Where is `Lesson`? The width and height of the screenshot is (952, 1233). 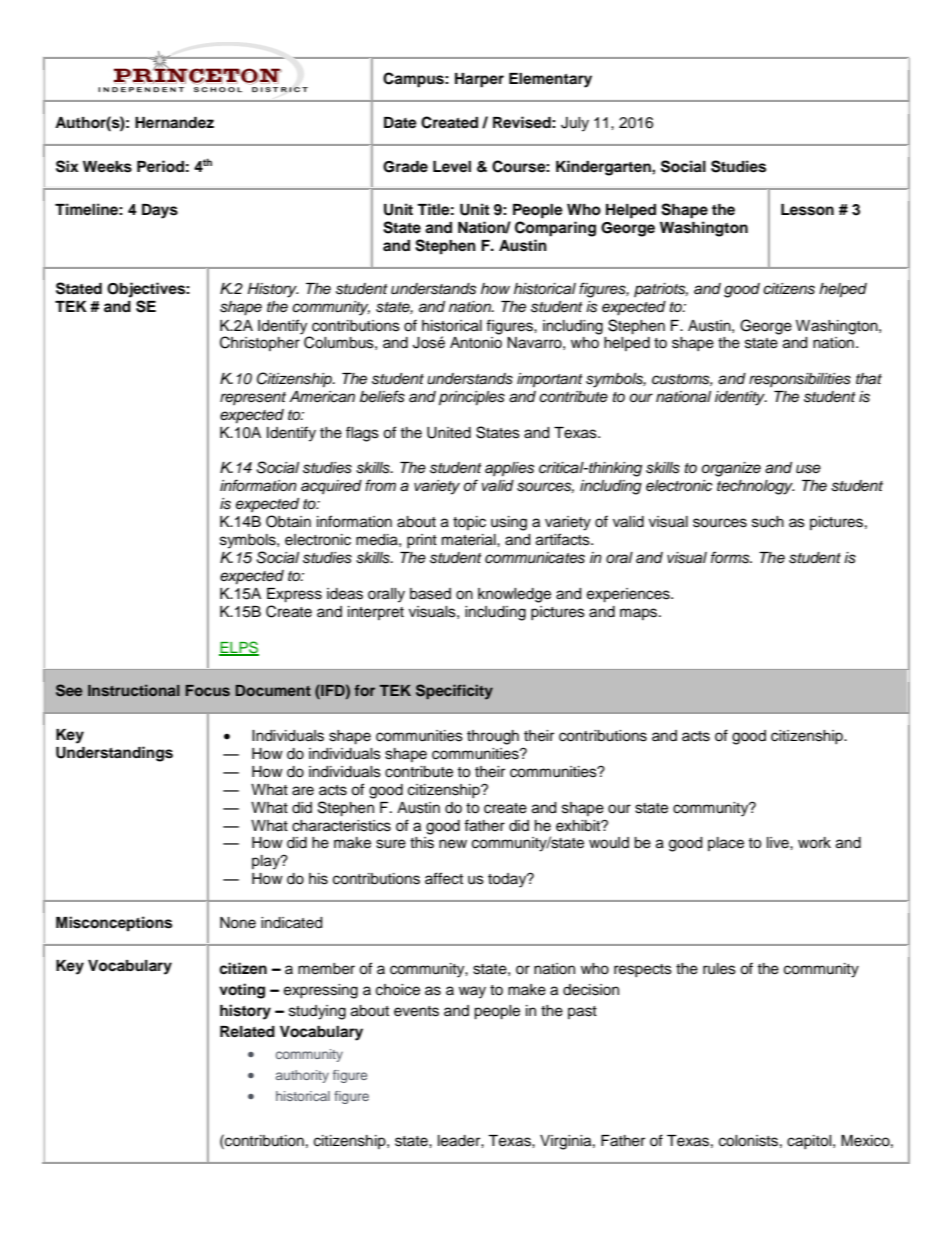
Lesson is located at coordinates (807, 210).
